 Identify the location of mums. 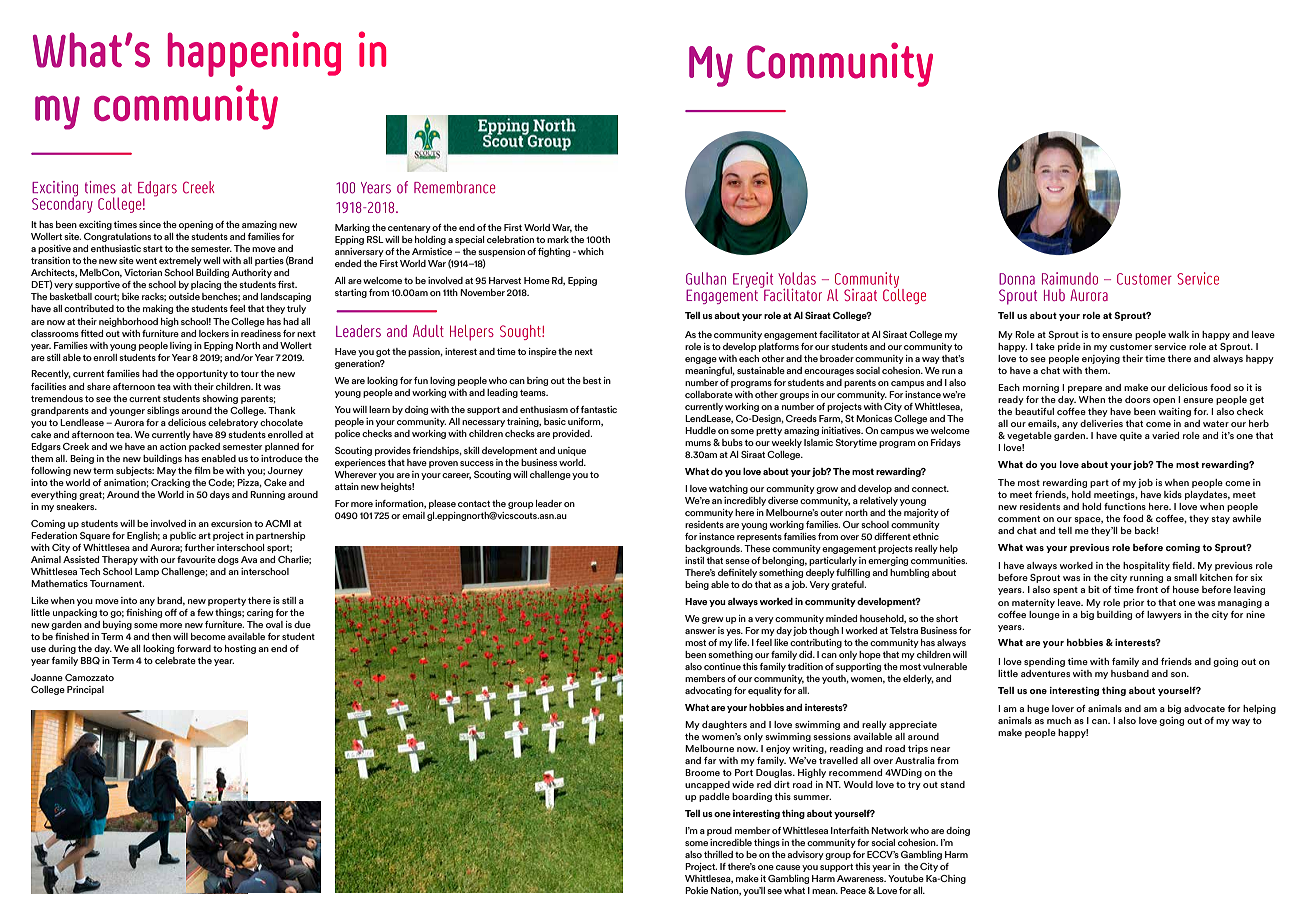
(698, 443).
